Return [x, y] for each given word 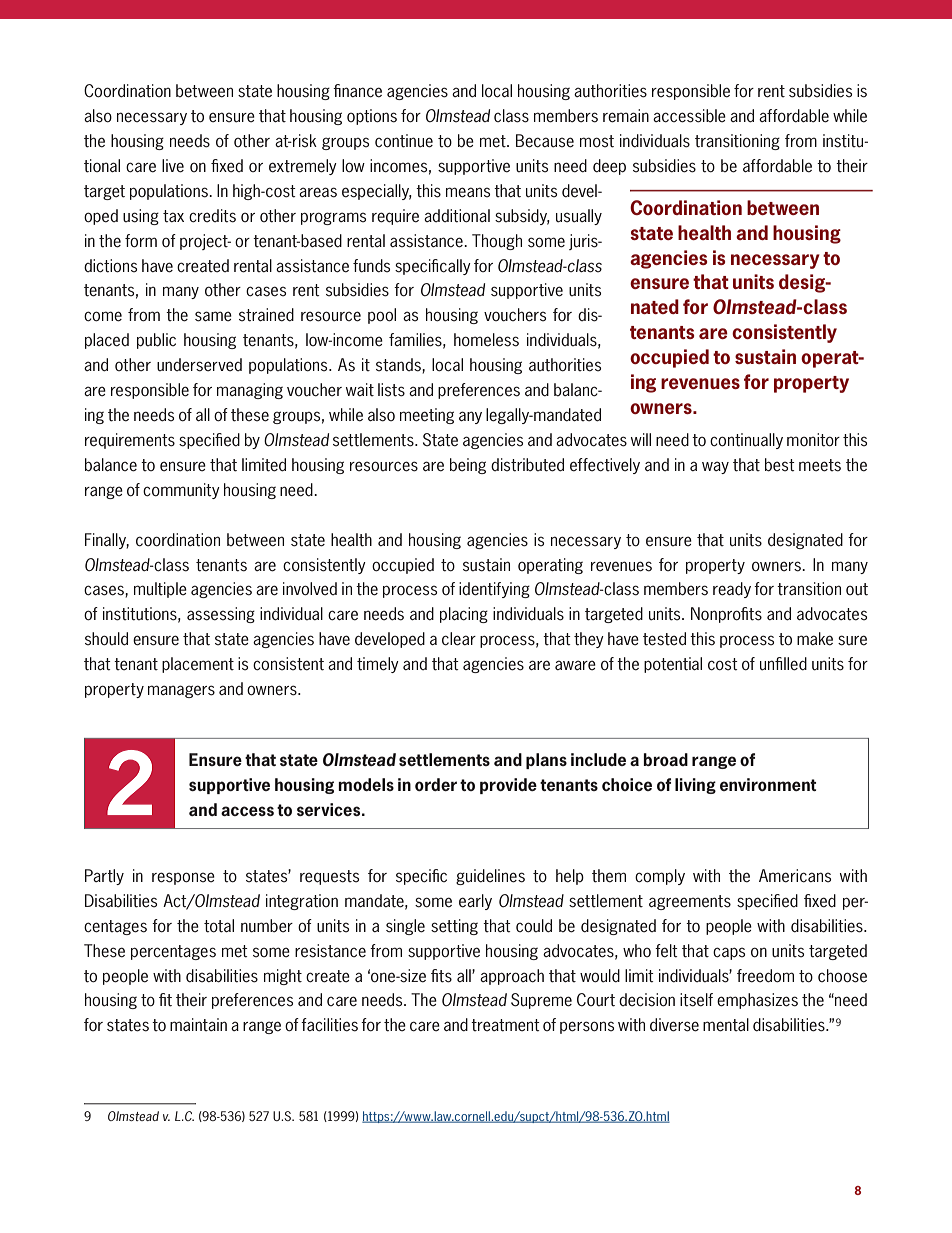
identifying [494, 590]
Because [545, 141]
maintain [198, 1024]
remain [626, 116]
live [173, 166]
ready [732, 590]
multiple [160, 590]
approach [512, 977]
